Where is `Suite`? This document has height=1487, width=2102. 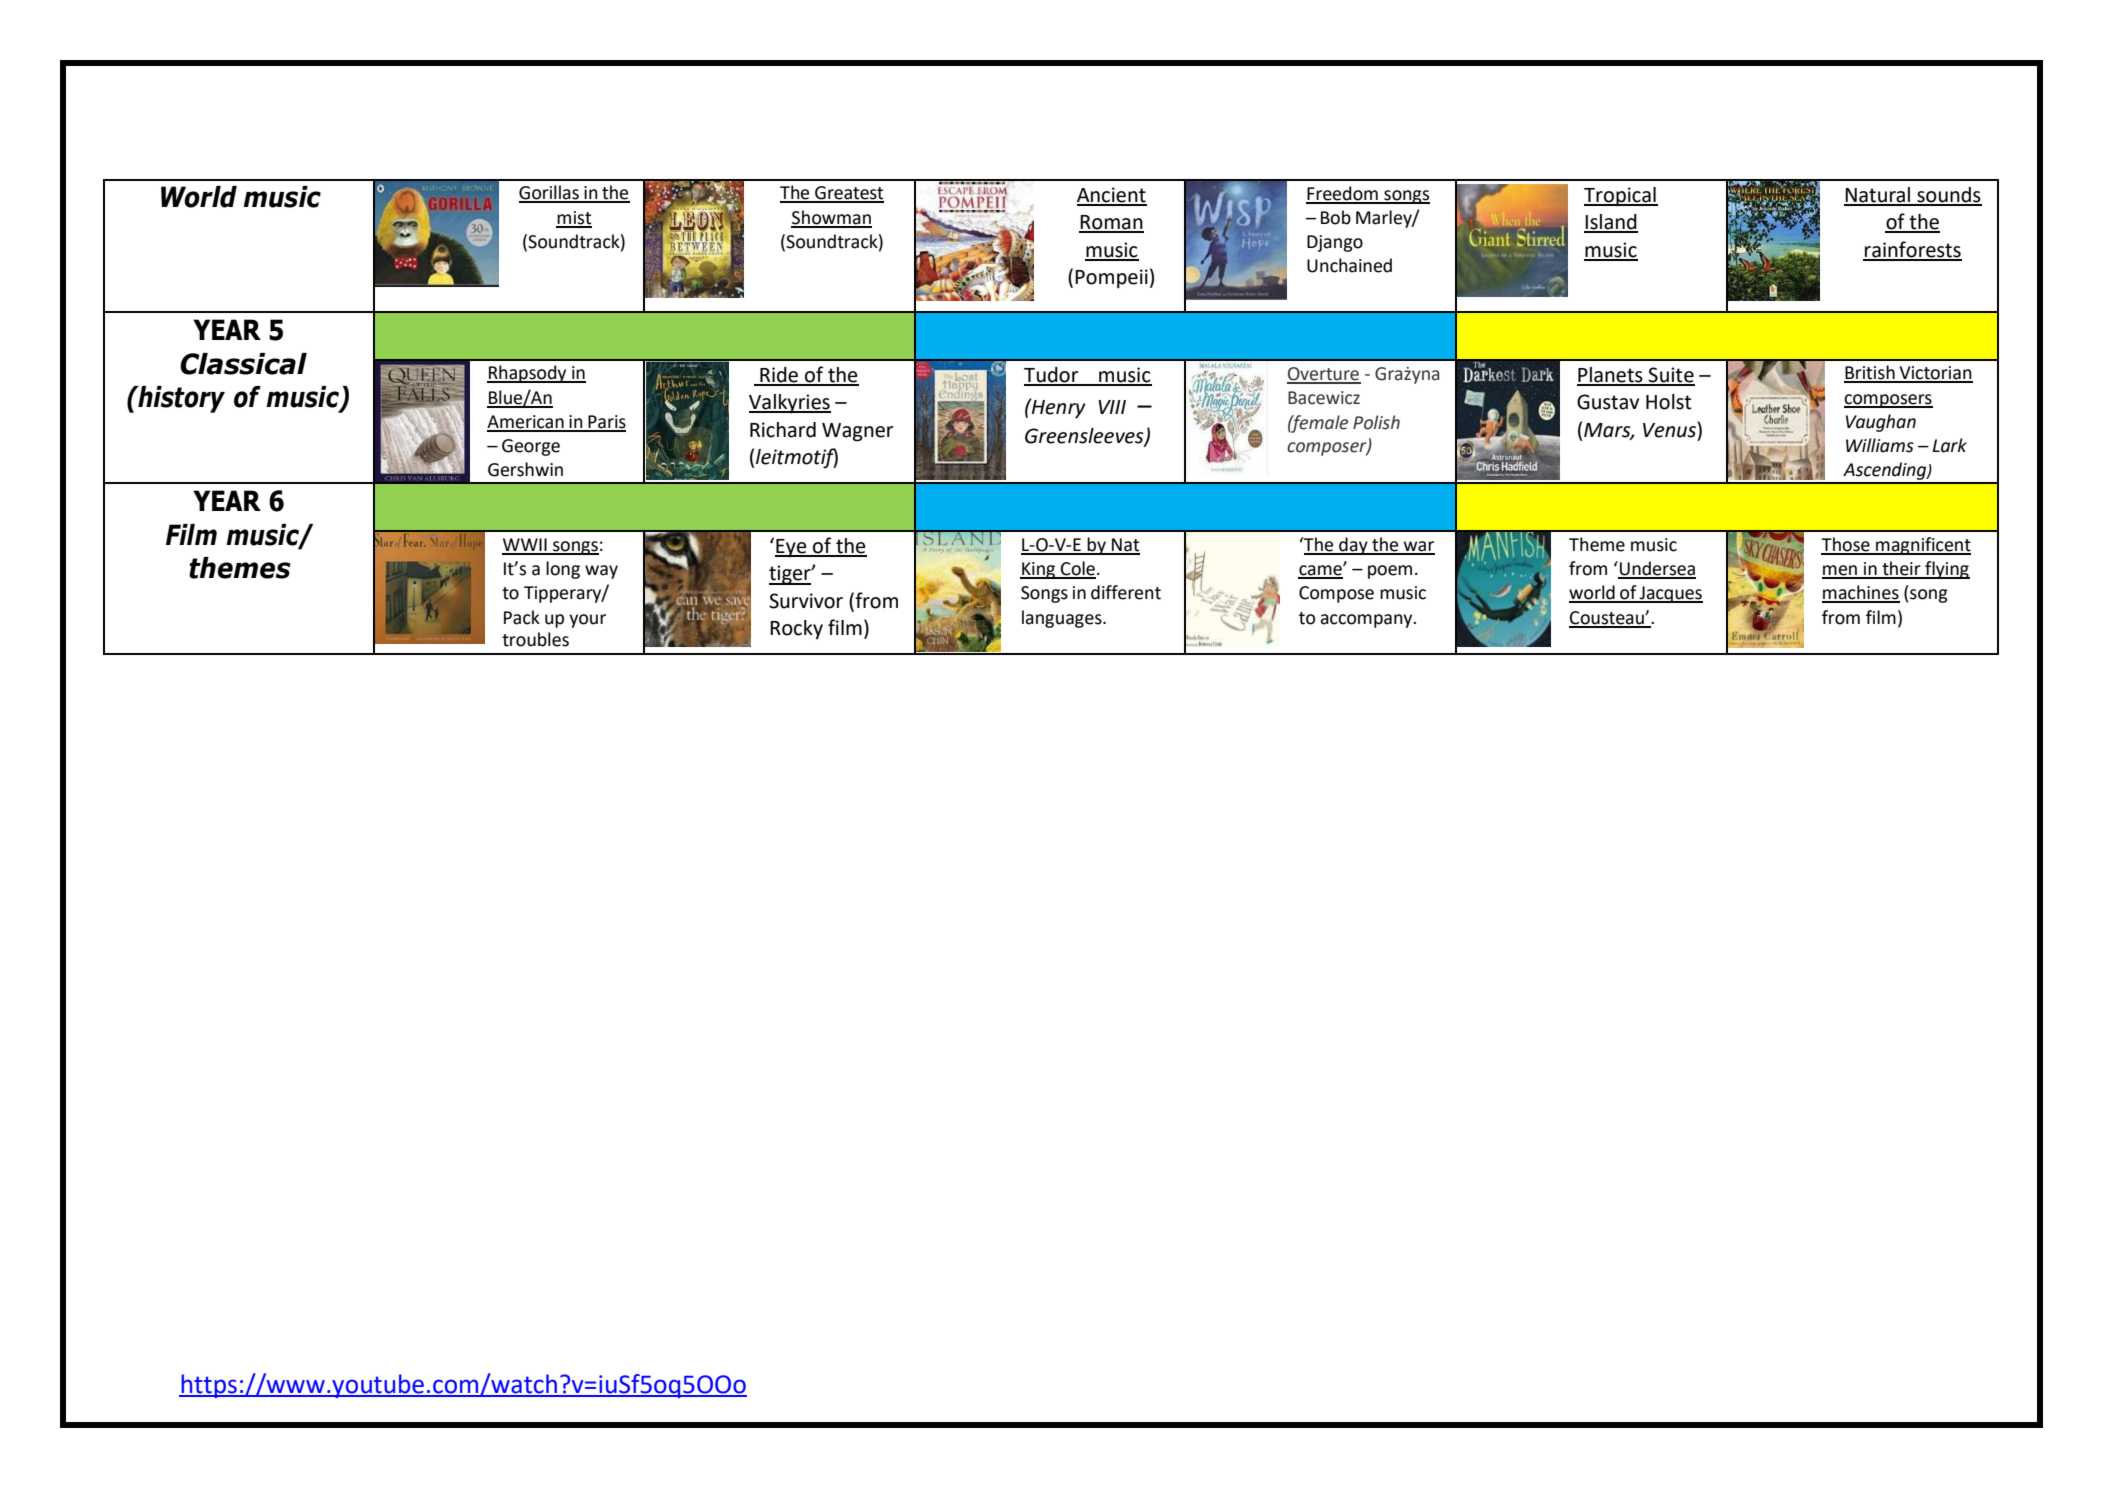
Suite is located at coordinates (1671, 376).
